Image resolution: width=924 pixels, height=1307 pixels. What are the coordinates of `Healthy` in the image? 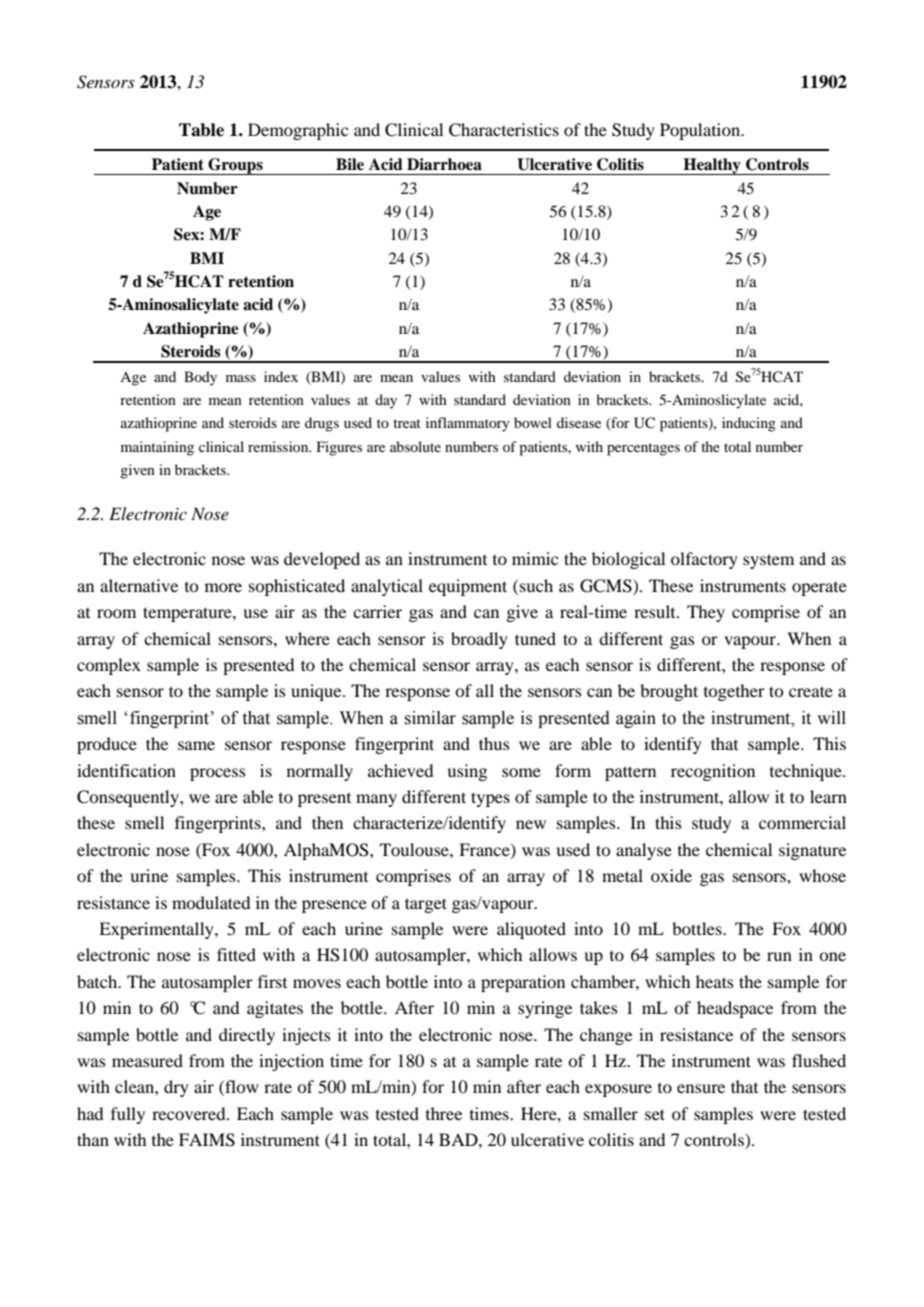 It's located at (712, 166).
